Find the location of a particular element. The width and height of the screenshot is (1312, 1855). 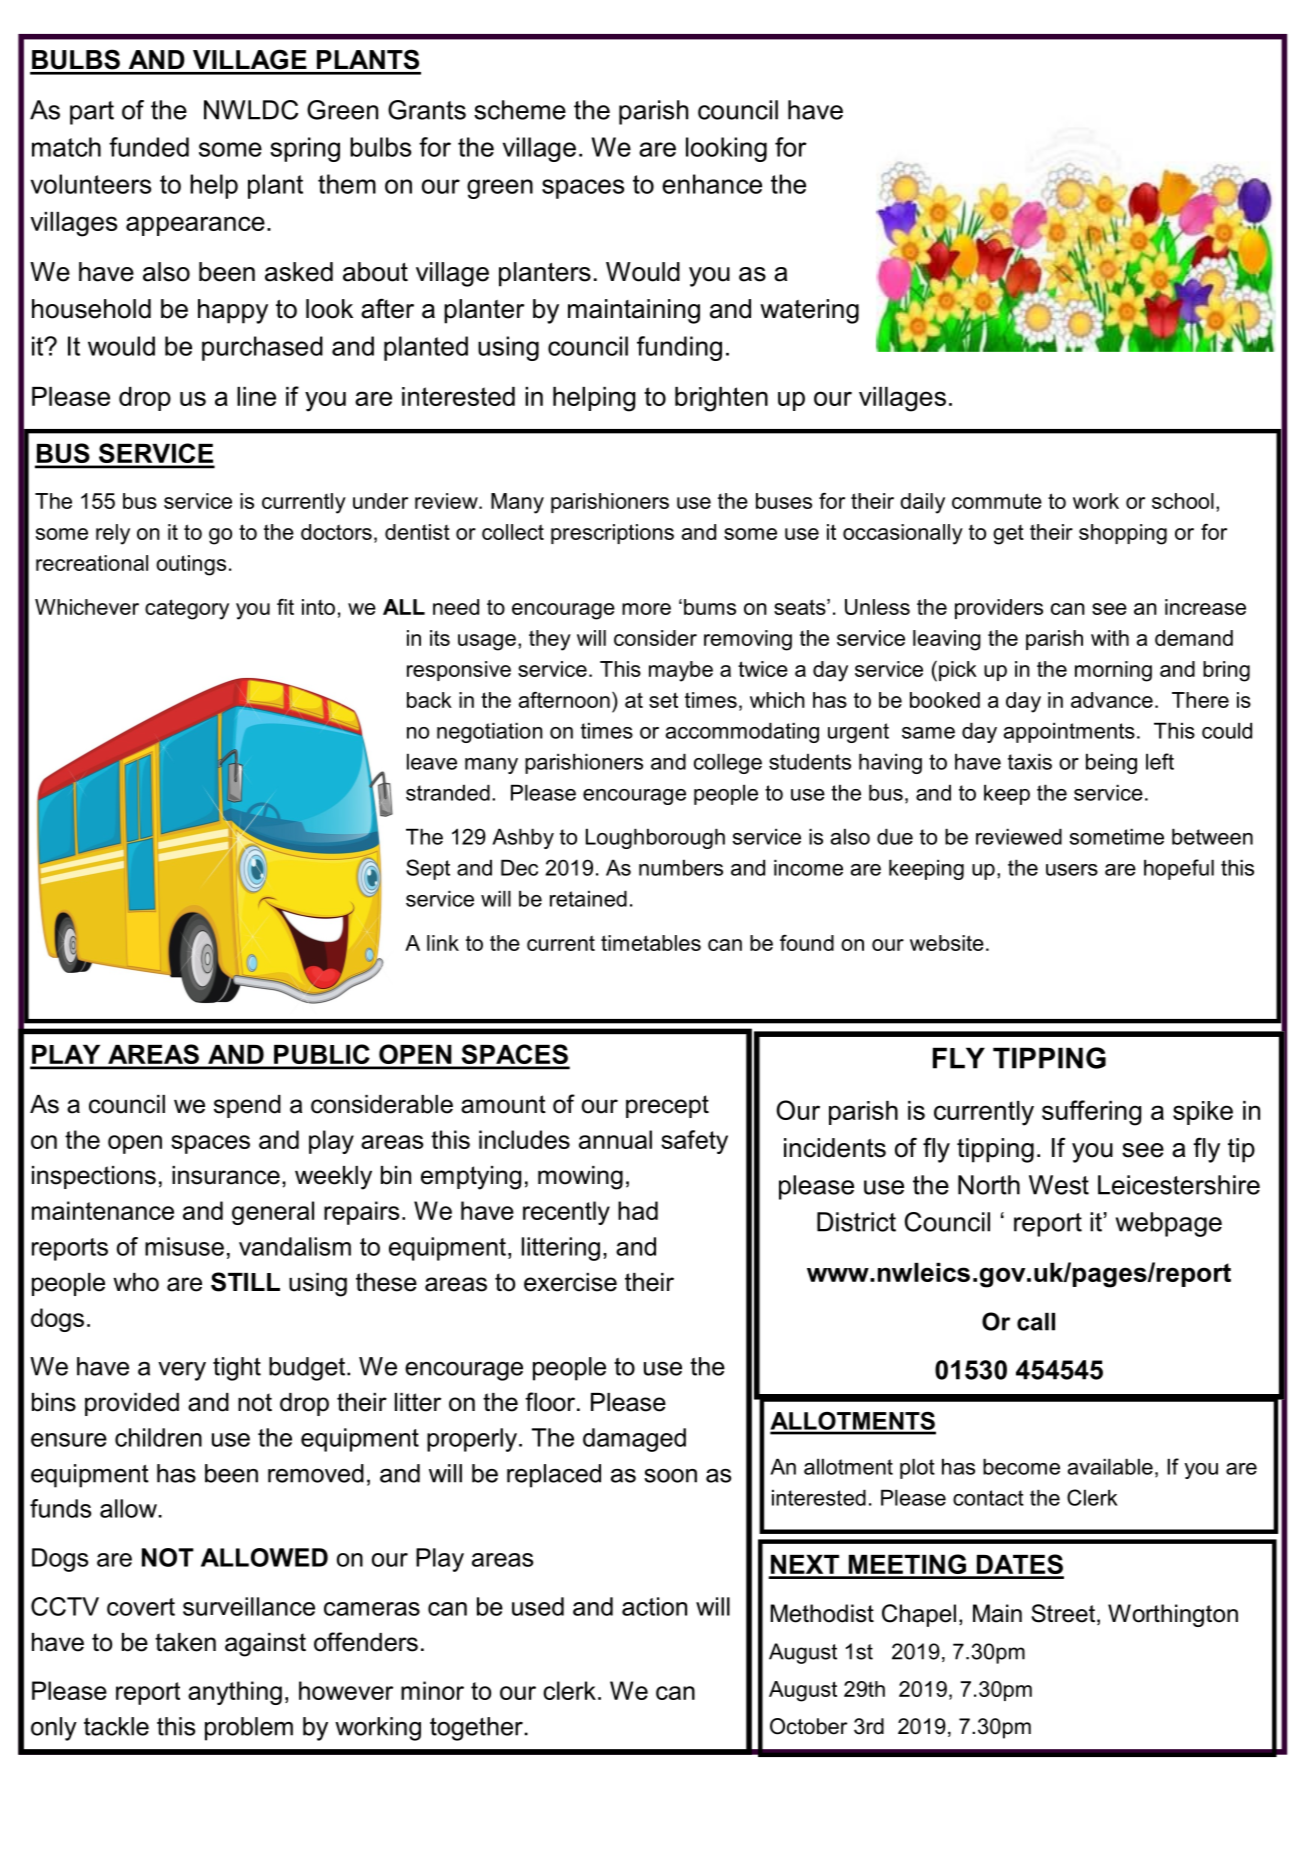

West is located at coordinates (1059, 1185).
